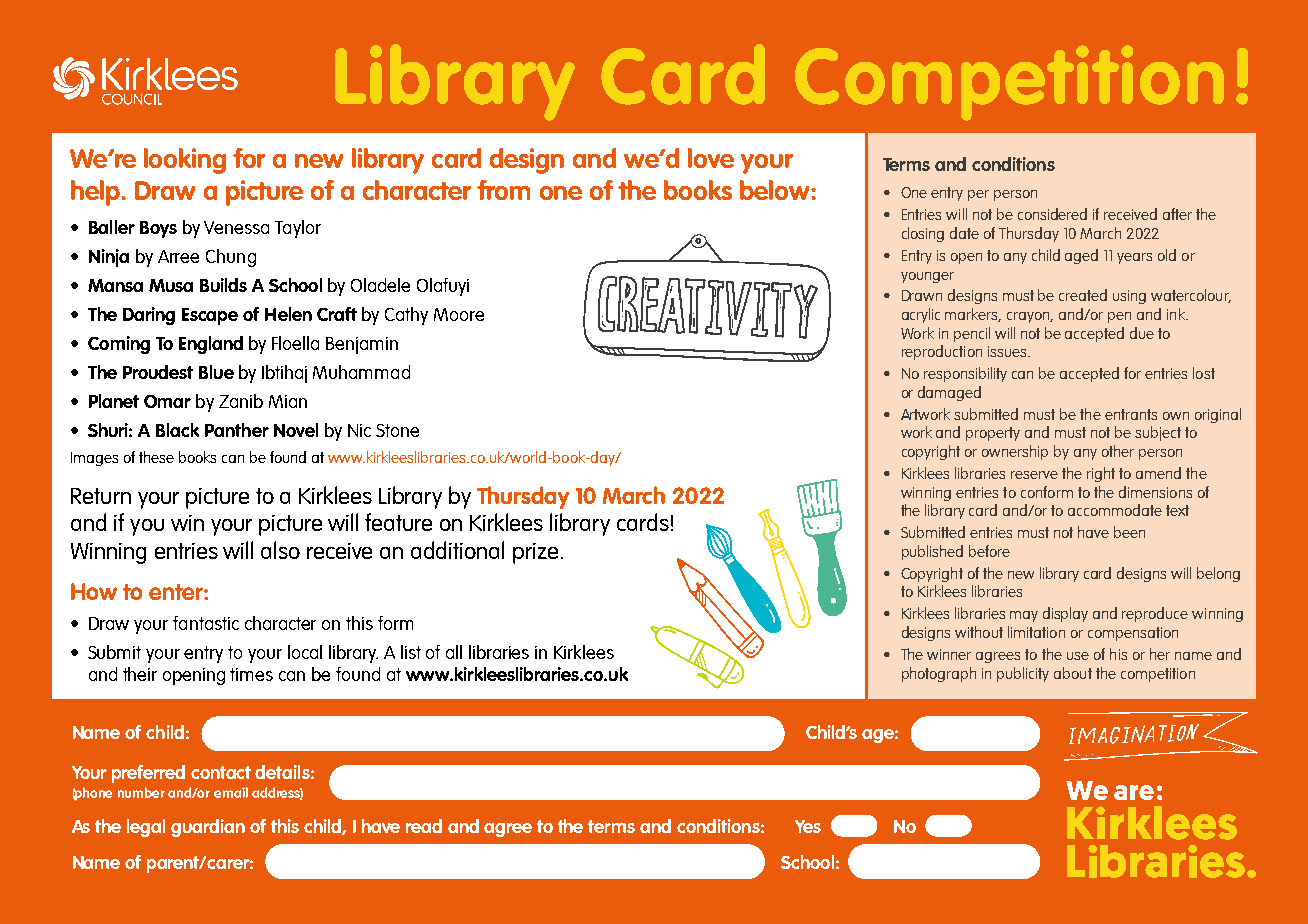  Describe the element at coordinates (185, 161) in the screenshot. I see `looking` at that location.
